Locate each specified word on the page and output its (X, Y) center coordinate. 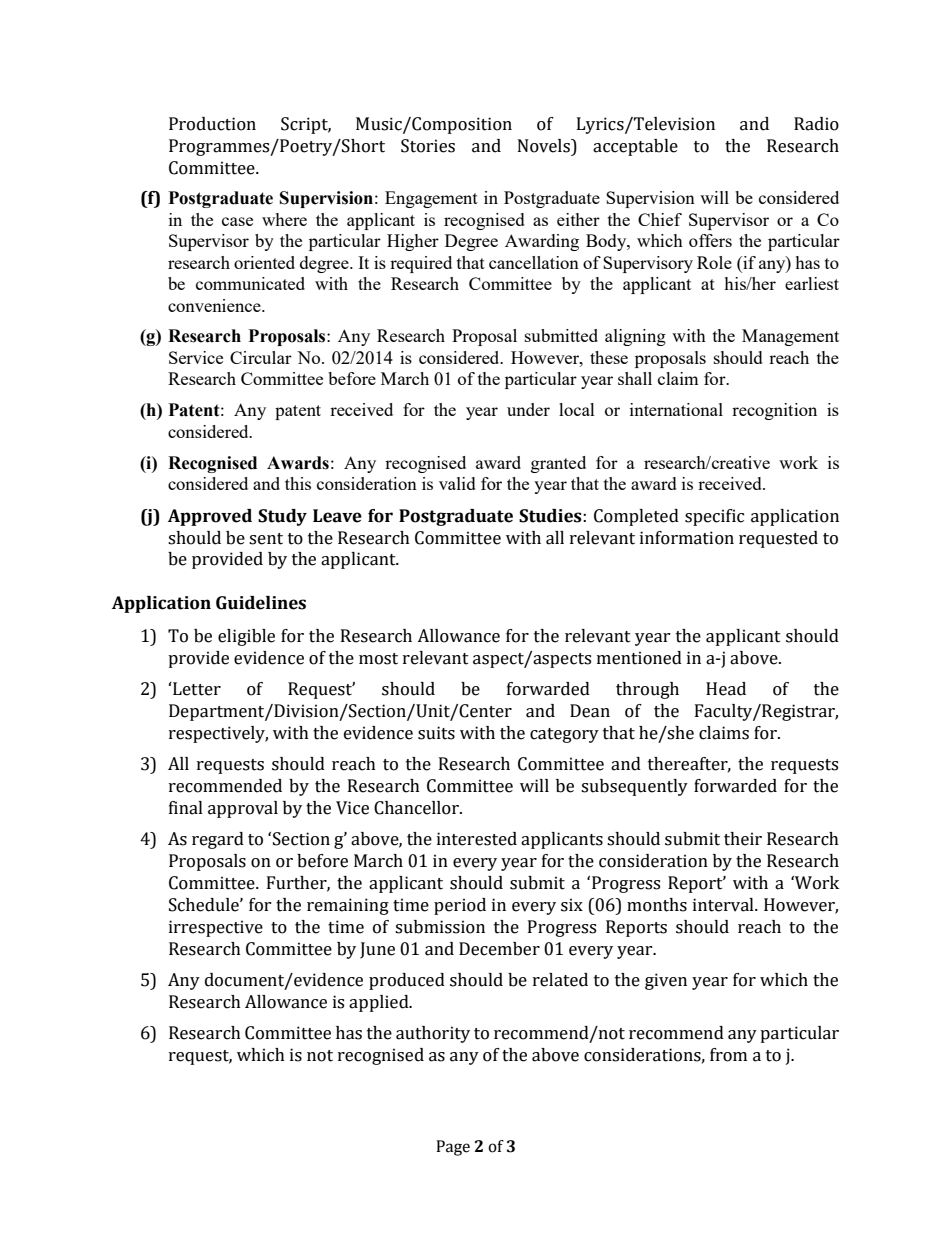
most (378, 659)
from (728, 1055)
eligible (246, 637)
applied (380, 1003)
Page (453, 1148)
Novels (545, 146)
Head (726, 689)
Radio (816, 124)
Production (212, 124)
